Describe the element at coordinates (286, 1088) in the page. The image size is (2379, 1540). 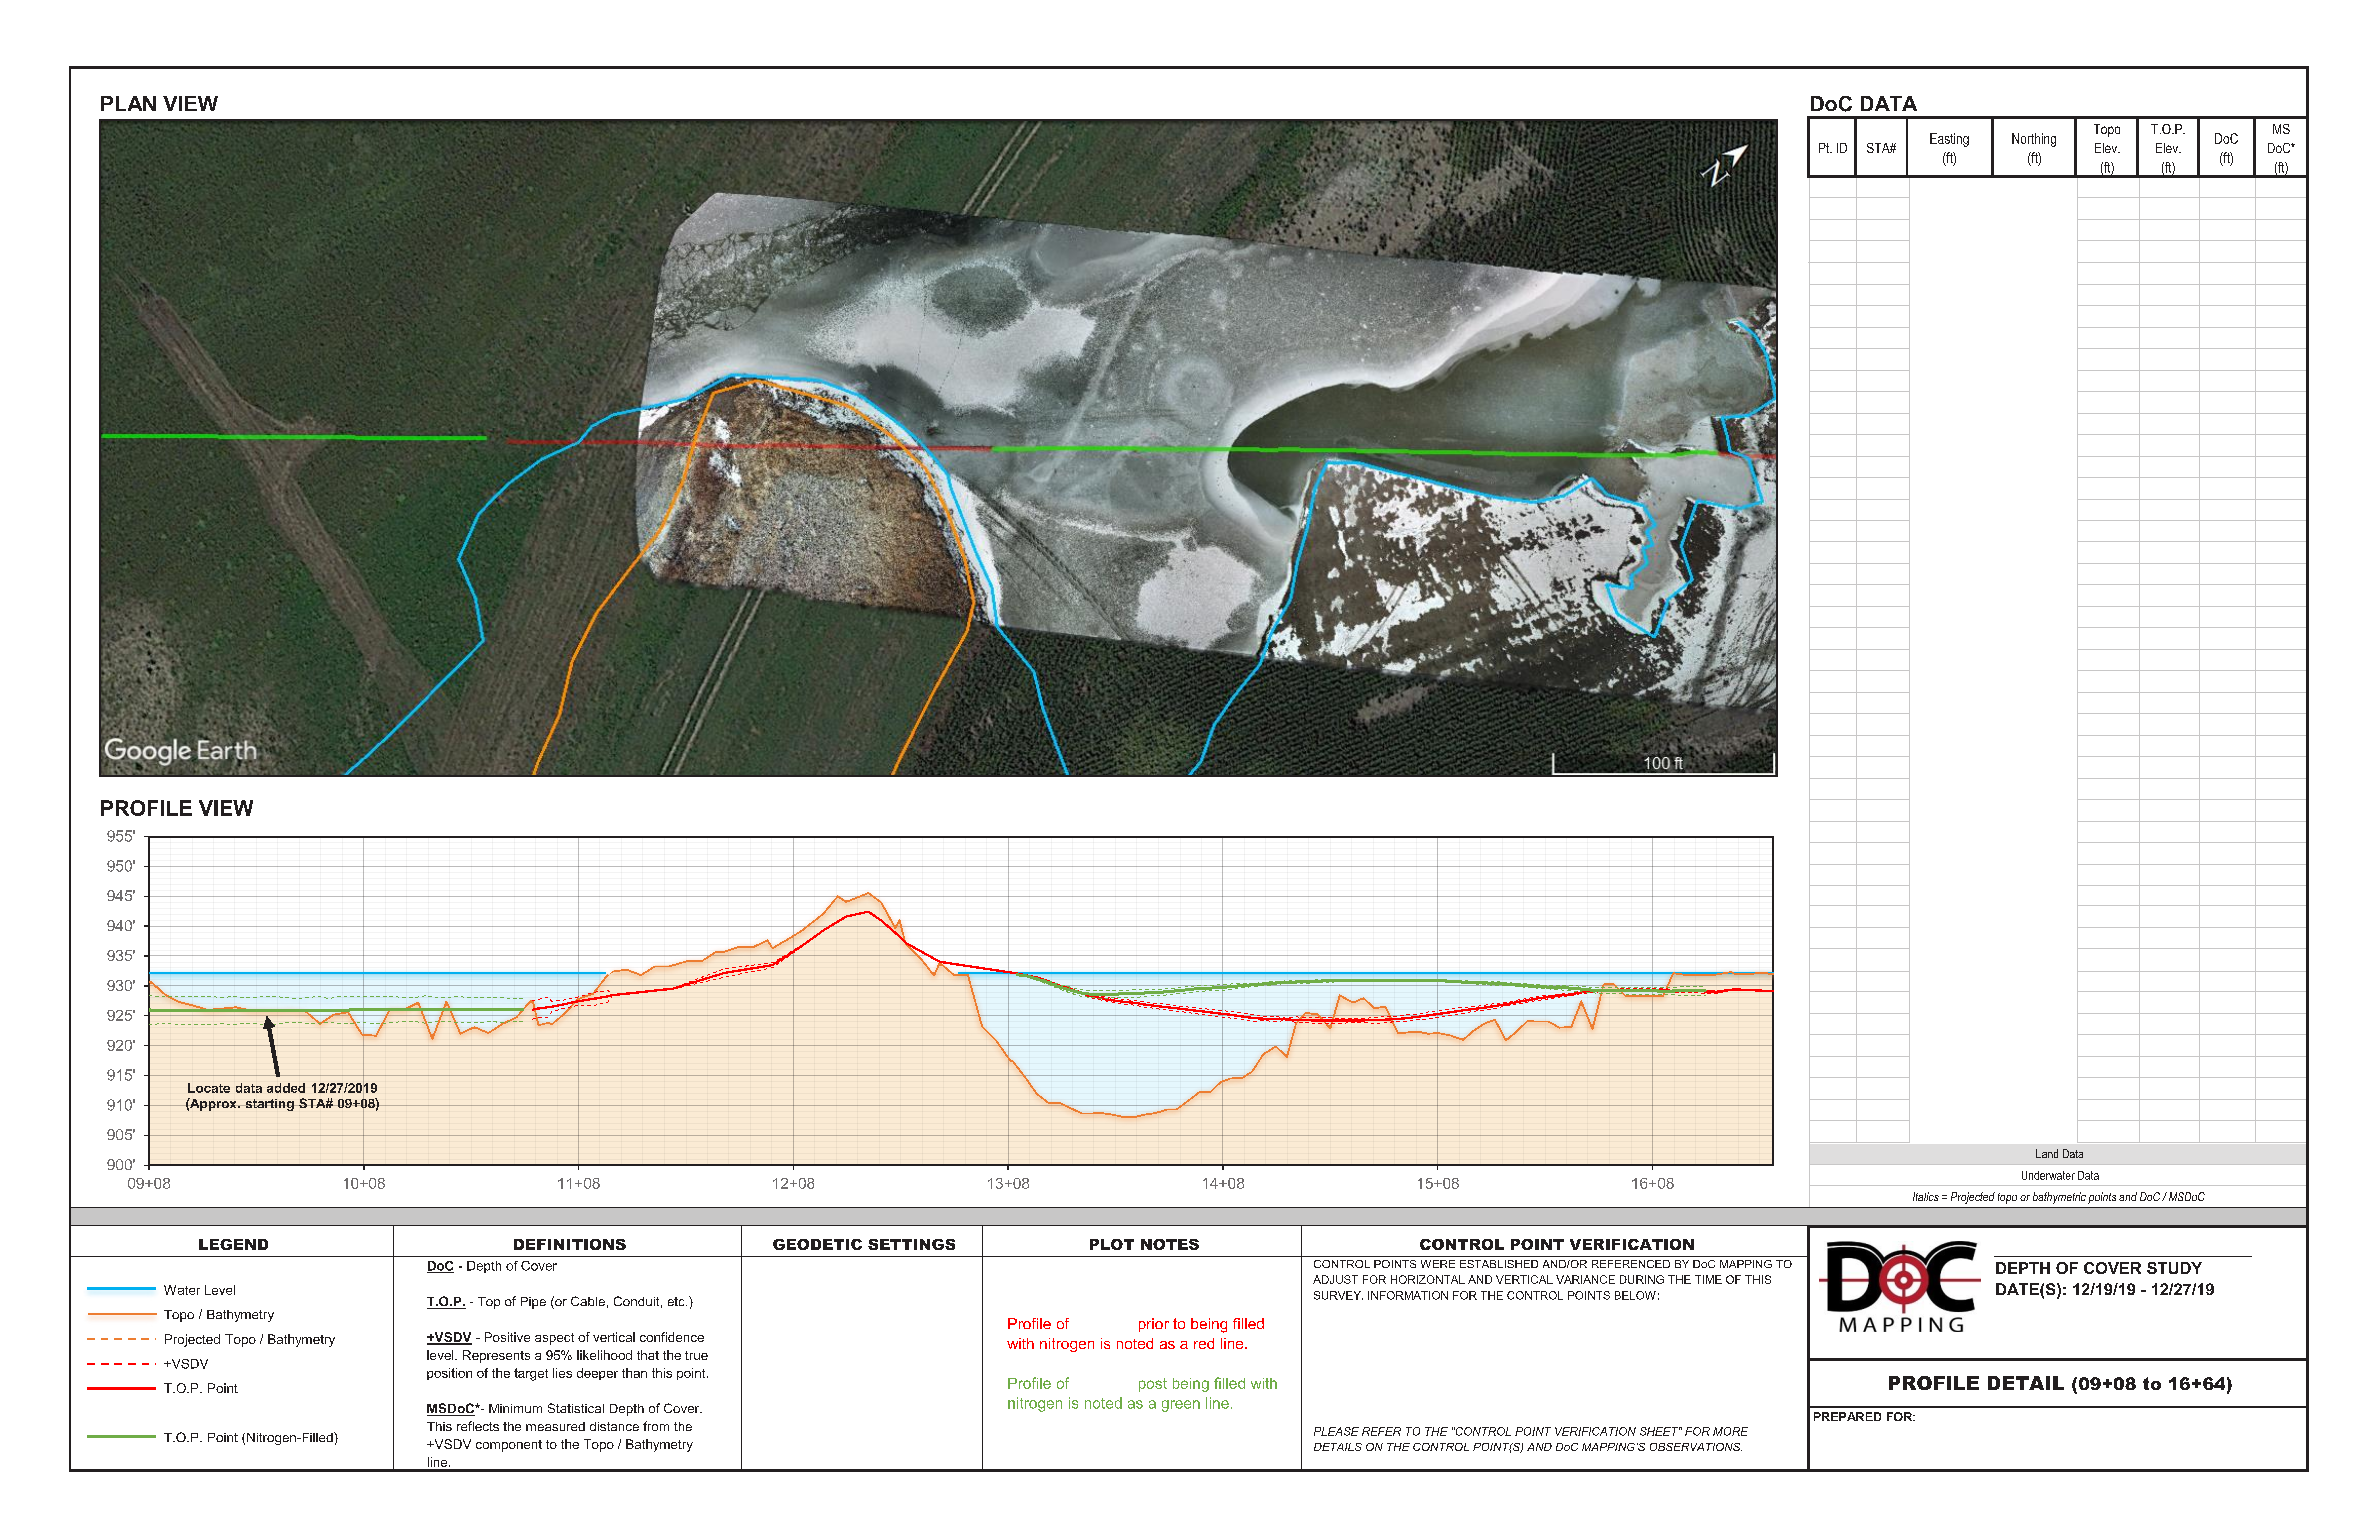
I see `added` at that location.
